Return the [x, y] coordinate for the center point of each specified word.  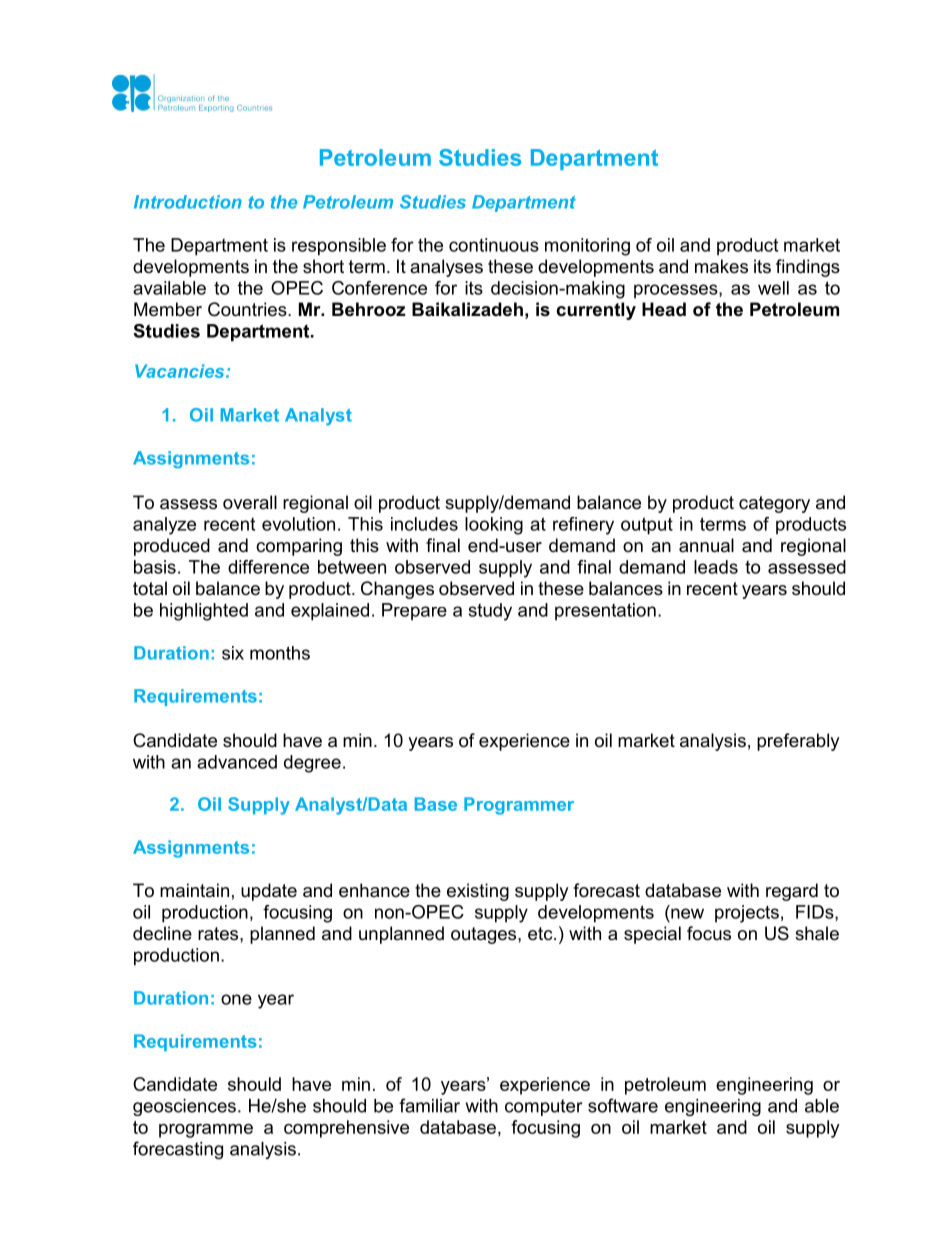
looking [494, 526]
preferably [798, 742]
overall [250, 502]
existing [478, 892]
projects [747, 914]
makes [721, 266]
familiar [429, 1105]
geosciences [184, 1107]
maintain [194, 890]
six [233, 653]
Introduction [188, 202]
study [490, 612]
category [774, 504]
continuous [494, 245]
